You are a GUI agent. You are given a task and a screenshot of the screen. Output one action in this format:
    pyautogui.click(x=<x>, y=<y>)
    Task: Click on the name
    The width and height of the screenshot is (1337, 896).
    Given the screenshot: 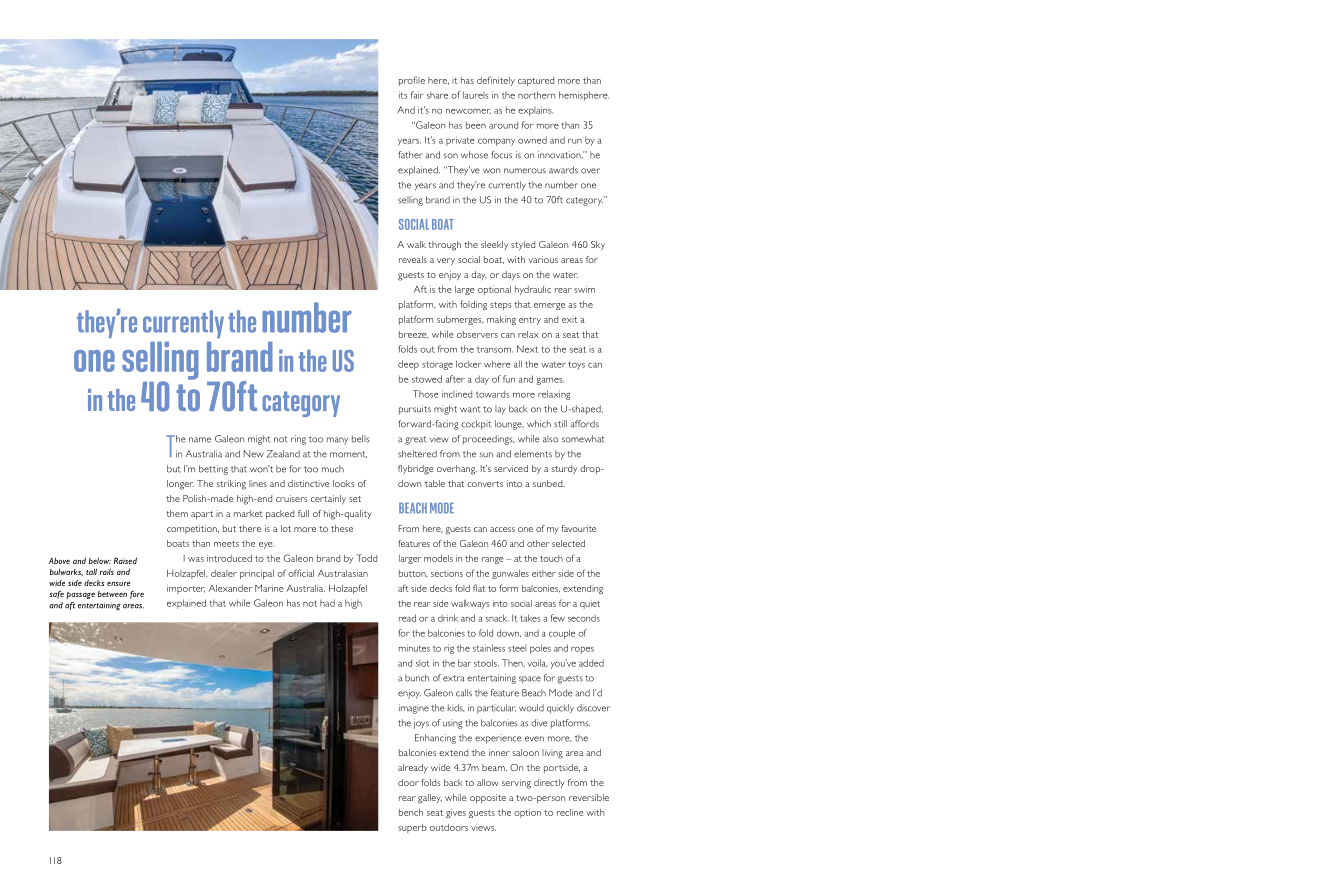 What is the action you would take?
    pyautogui.click(x=200, y=440)
